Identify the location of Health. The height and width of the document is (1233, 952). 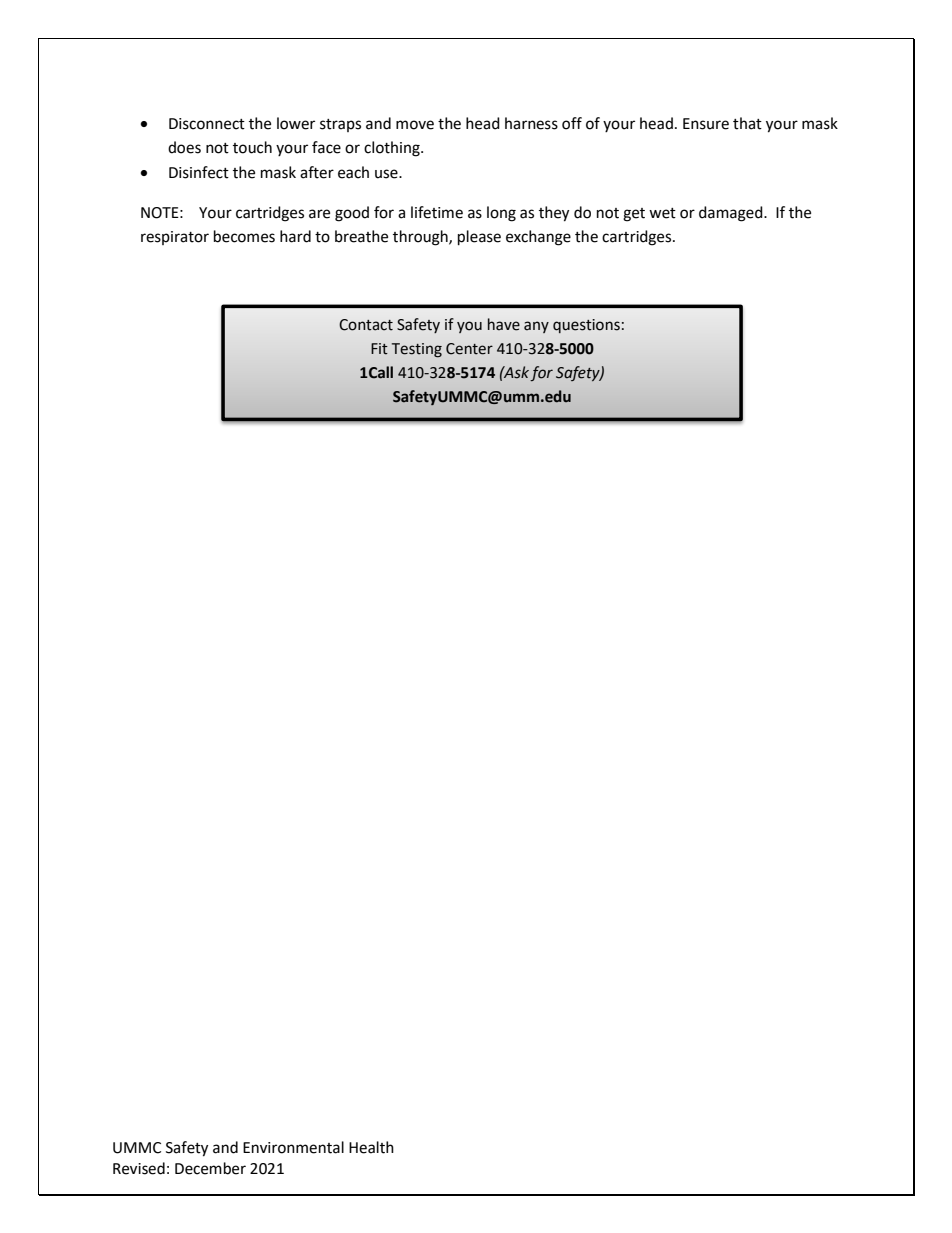
(371, 1147).
